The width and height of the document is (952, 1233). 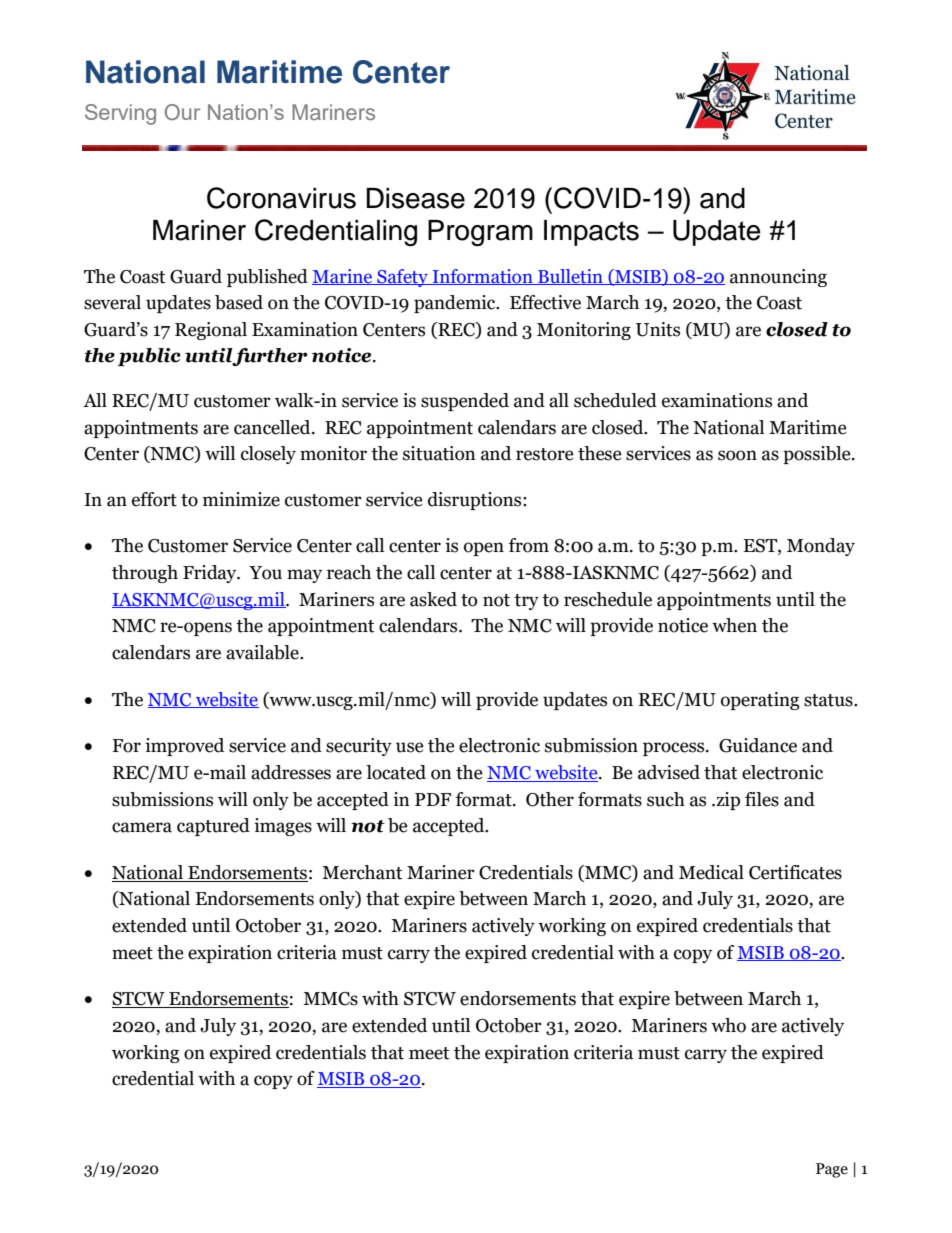 I want to click on Disease, so click(x=416, y=198).
